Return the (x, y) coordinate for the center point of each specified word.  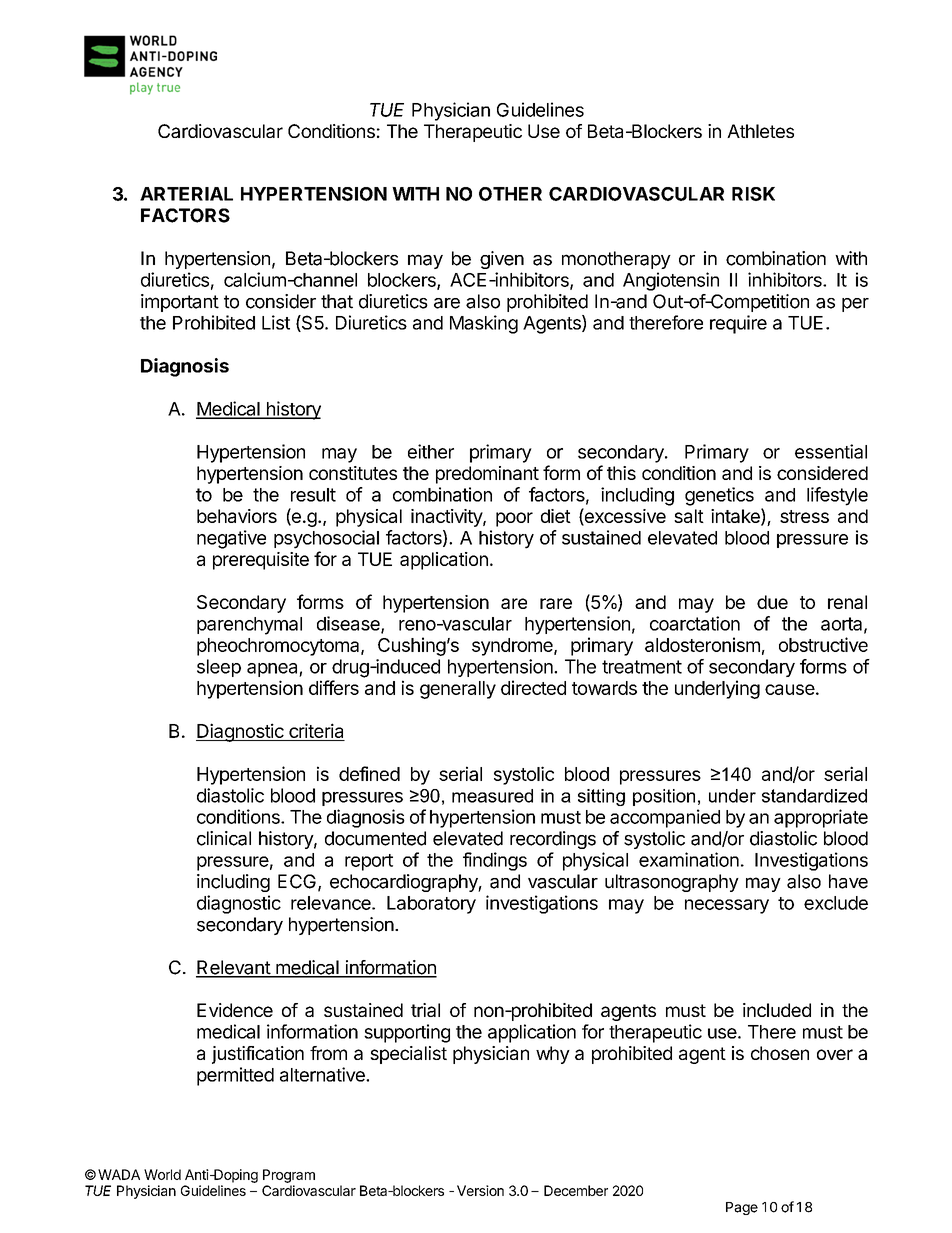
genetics (719, 496)
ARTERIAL (186, 194)
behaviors (237, 516)
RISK (753, 194)
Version (480, 1190)
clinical (224, 838)
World (162, 1174)
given (502, 260)
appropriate (821, 818)
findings (495, 861)
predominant (487, 475)
